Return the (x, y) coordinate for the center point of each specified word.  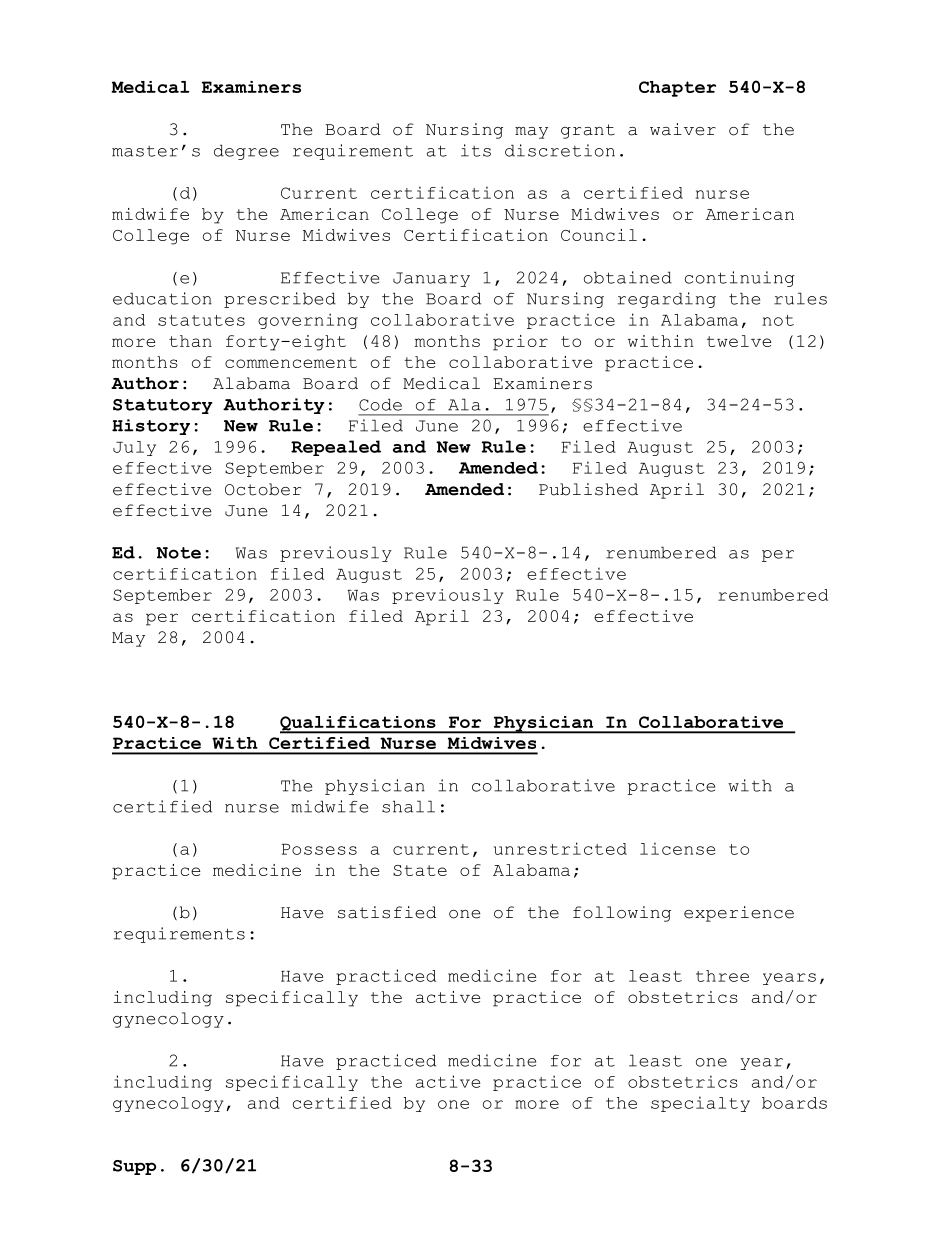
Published (588, 489)
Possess (319, 849)
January (431, 279)
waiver (683, 129)
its (476, 150)
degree (246, 152)
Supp (134, 1167)
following (622, 914)
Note (178, 553)
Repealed (336, 448)
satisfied (387, 912)
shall (408, 806)
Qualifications (359, 724)
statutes (201, 320)
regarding (667, 300)
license (677, 848)
